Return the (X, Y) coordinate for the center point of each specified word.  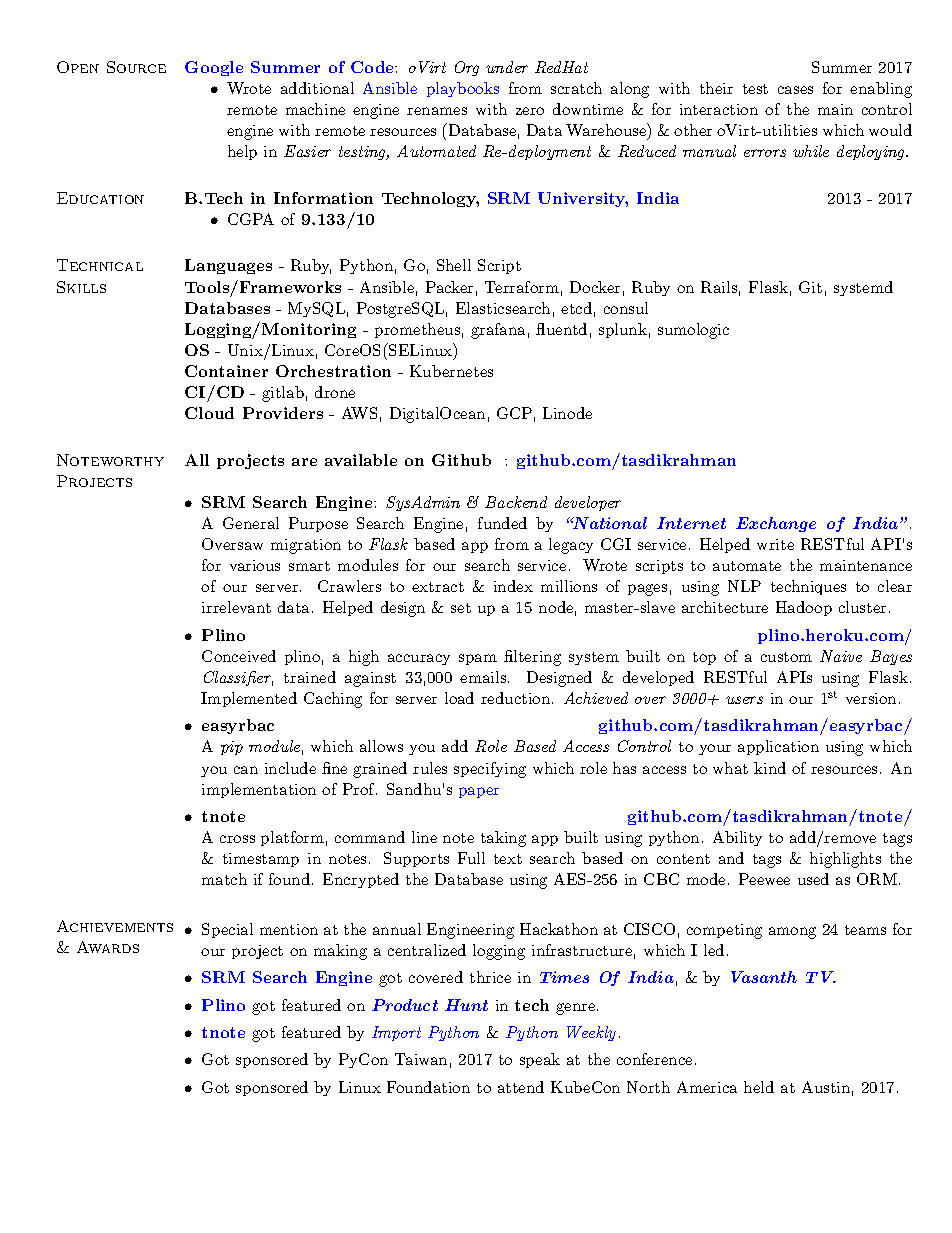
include (290, 768)
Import (396, 1033)
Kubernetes (451, 371)
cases (795, 90)
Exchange (776, 524)
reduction (517, 698)
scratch (576, 88)
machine (315, 109)
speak (540, 1060)
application (778, 747)
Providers (283, 413)
